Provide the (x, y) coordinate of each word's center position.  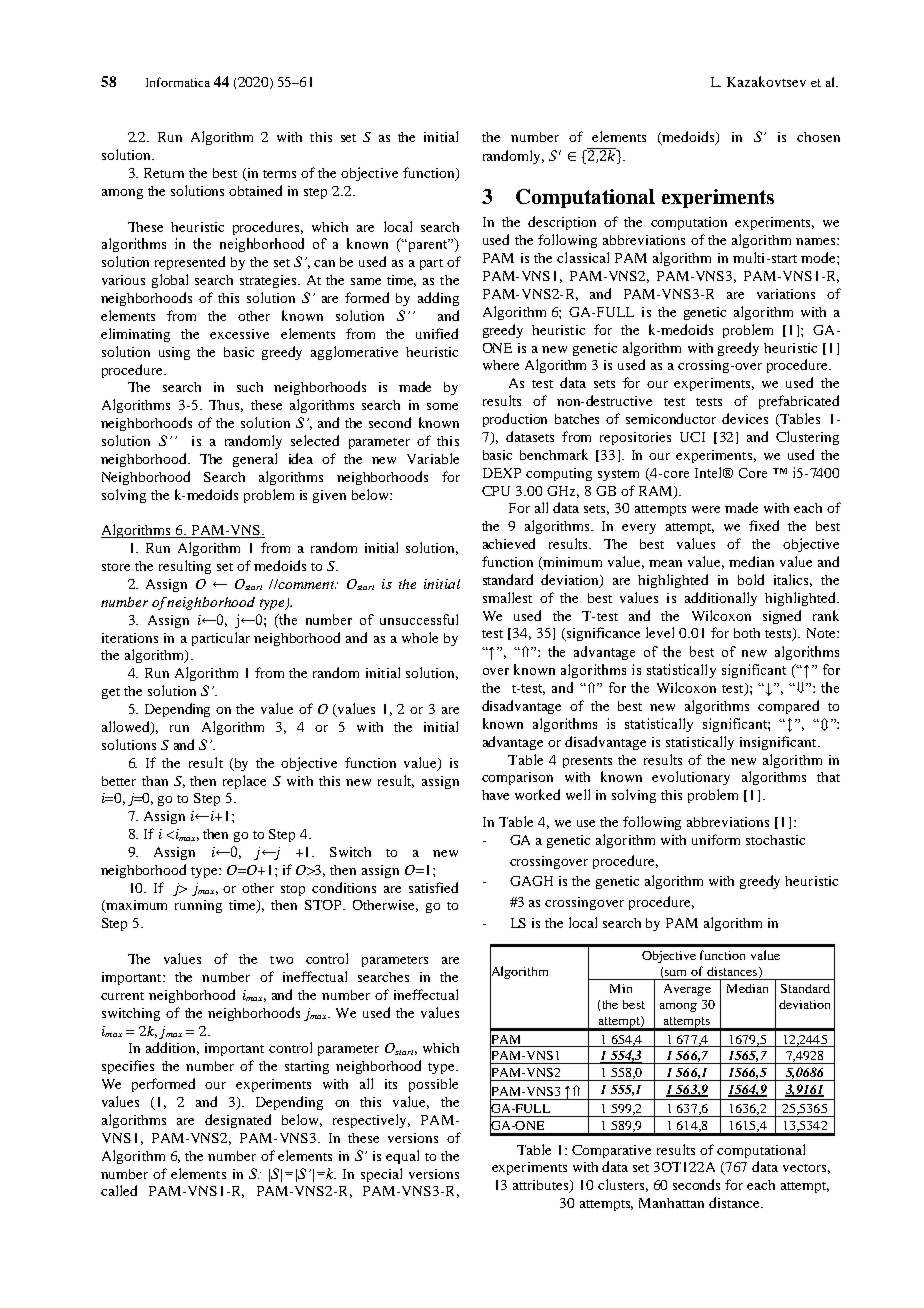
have (495, 795)
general (255, 460)
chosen (818, 137)
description (562, 223)
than (155, 781)
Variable (433, 458)
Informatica (178, 82)
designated (238, 1121)
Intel (710, 472)
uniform (716, 839)
